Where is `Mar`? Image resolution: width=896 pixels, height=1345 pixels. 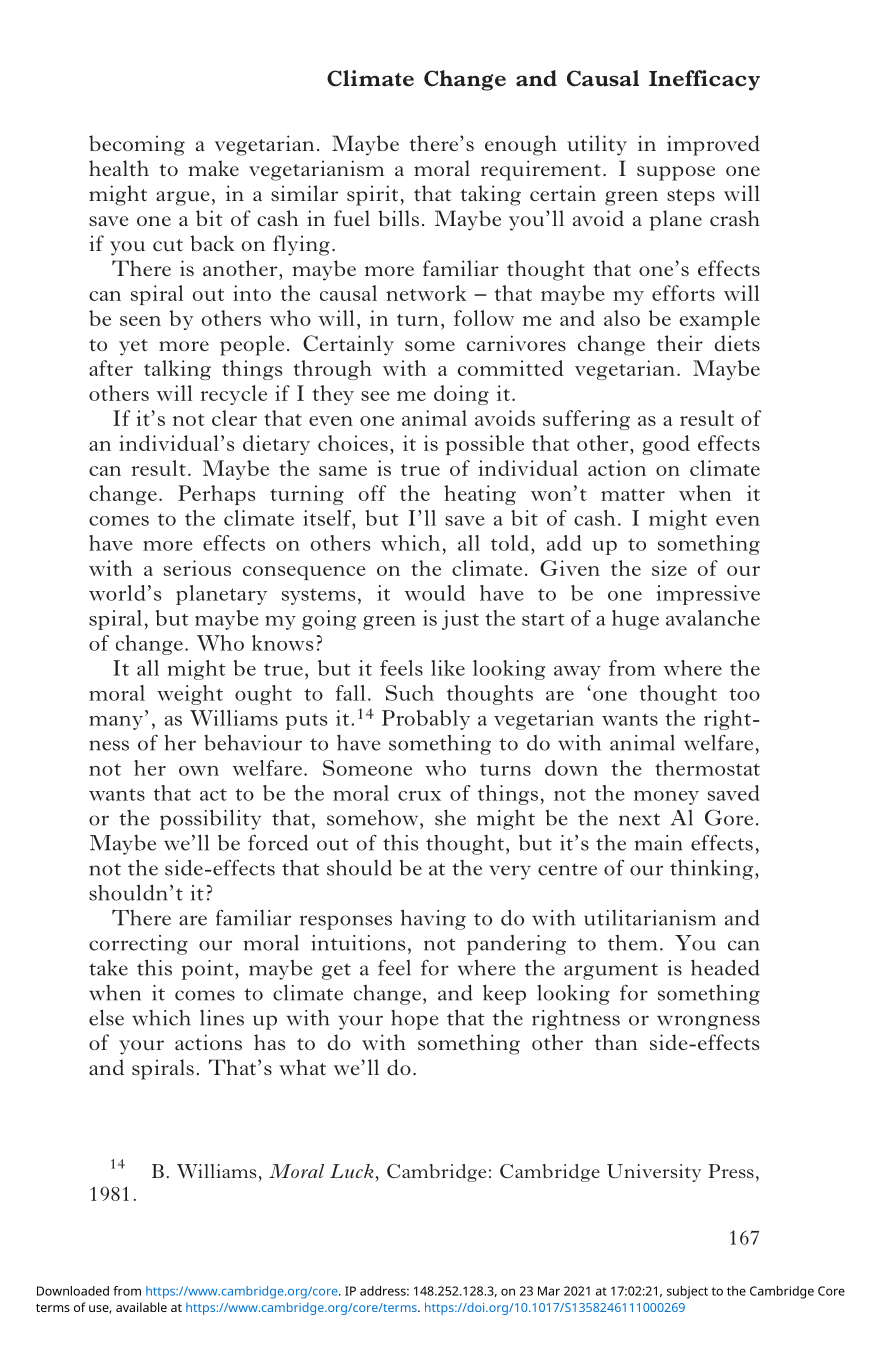
Mar is located at coordinates (549, 1291).
